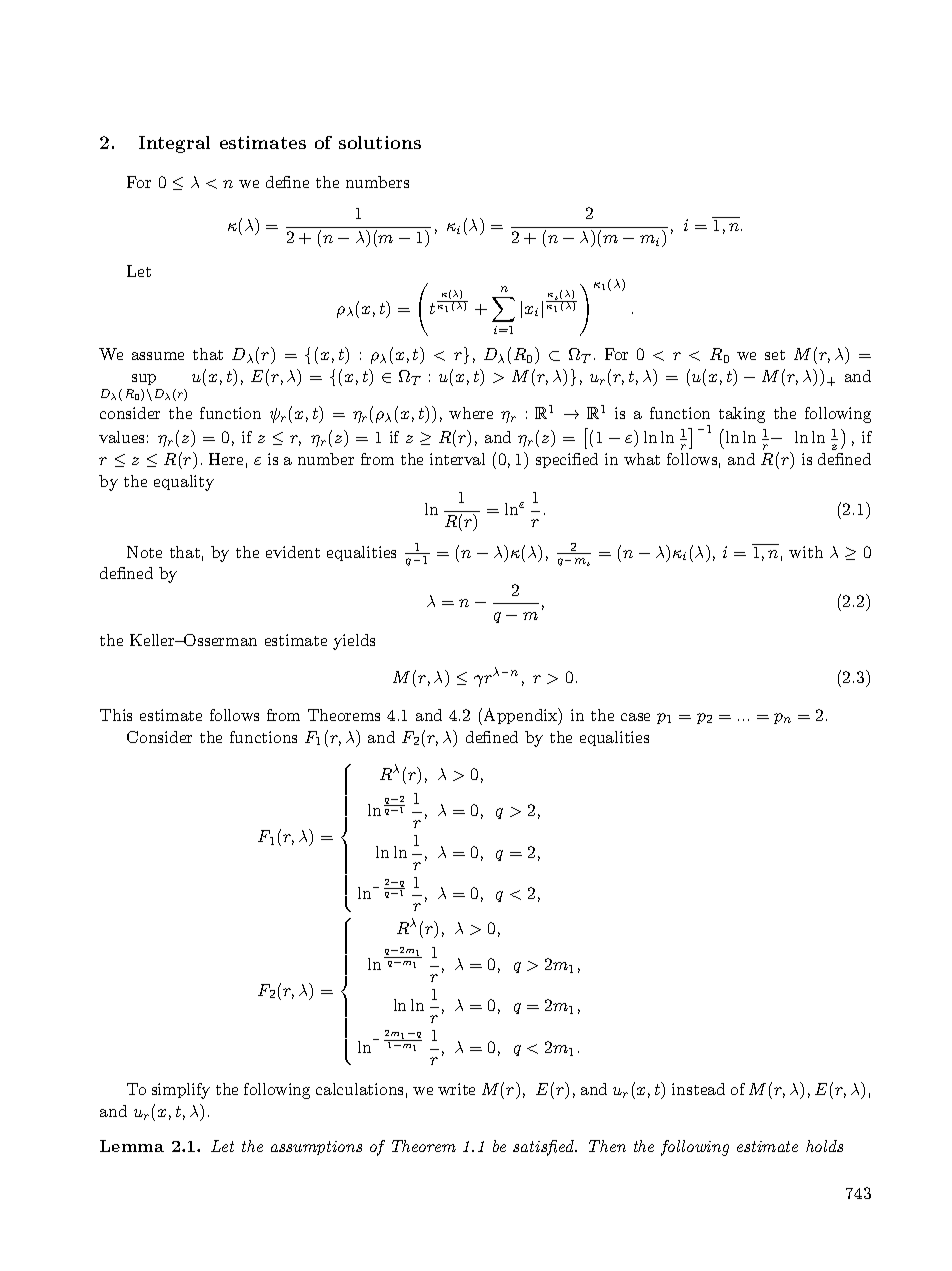  Describe the element at coordinates (698, 1089) in the document. I see `instead` at that location.
